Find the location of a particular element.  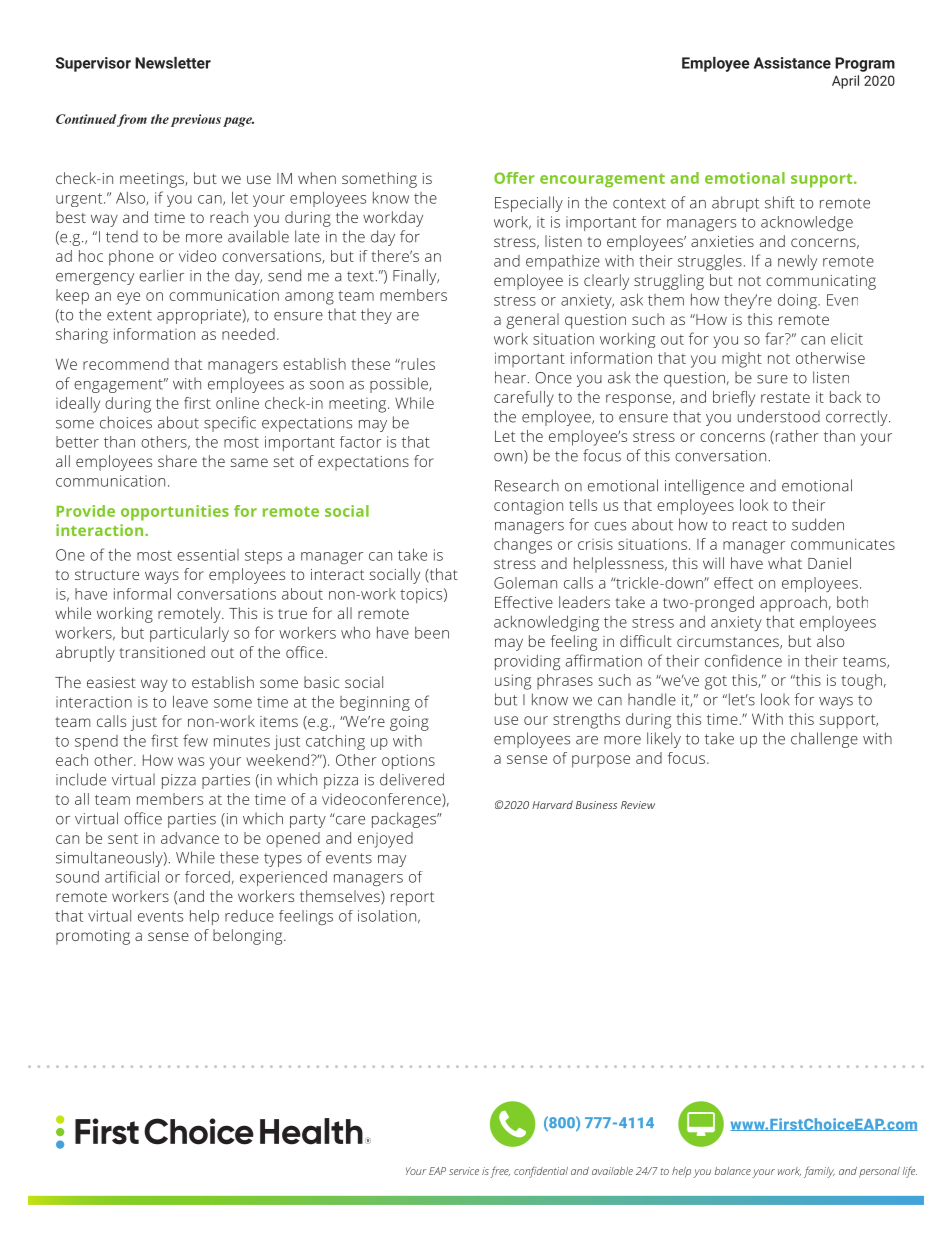

previous is located at coordinates (196, 120).
